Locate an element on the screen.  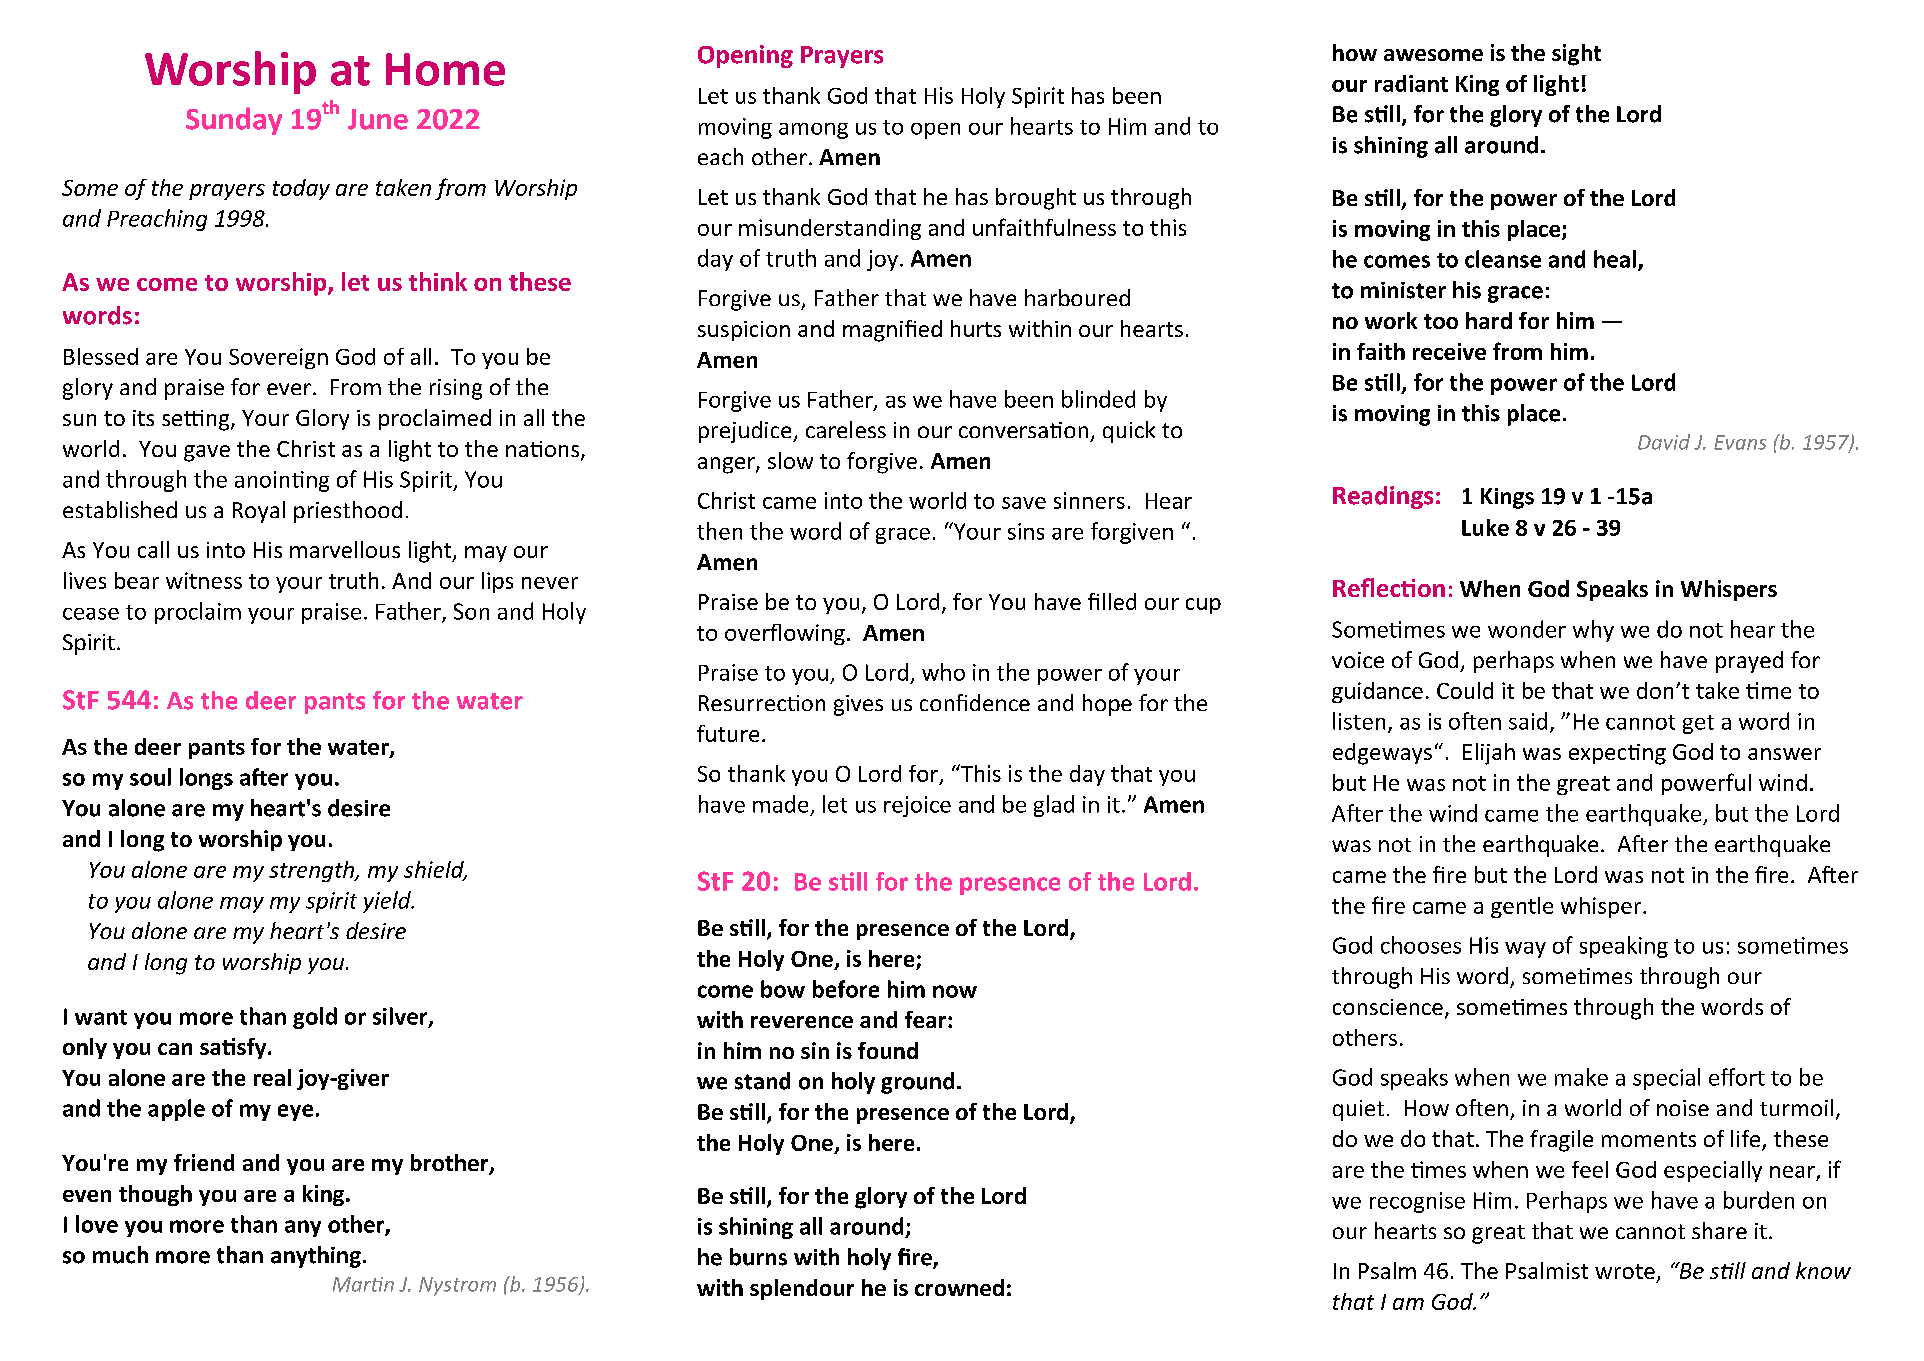
anything is located at coordinates (316, 1257).
